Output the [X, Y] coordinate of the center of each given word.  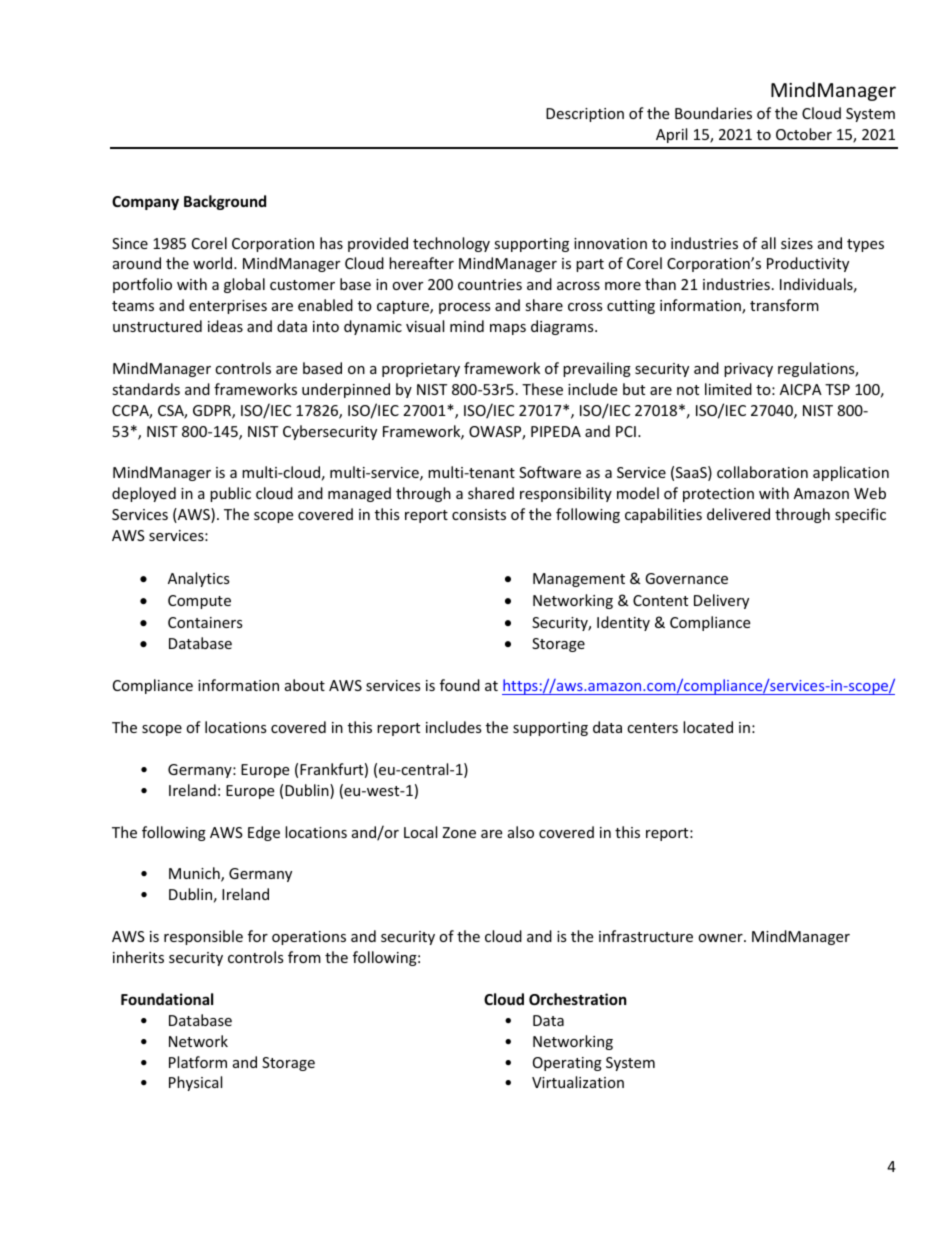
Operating [567, 1064]
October [804, 134]
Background [225, 202]
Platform [198, 1062]
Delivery [721, 601]
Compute [199, 602]
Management [579, 580]
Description [585, 115]
